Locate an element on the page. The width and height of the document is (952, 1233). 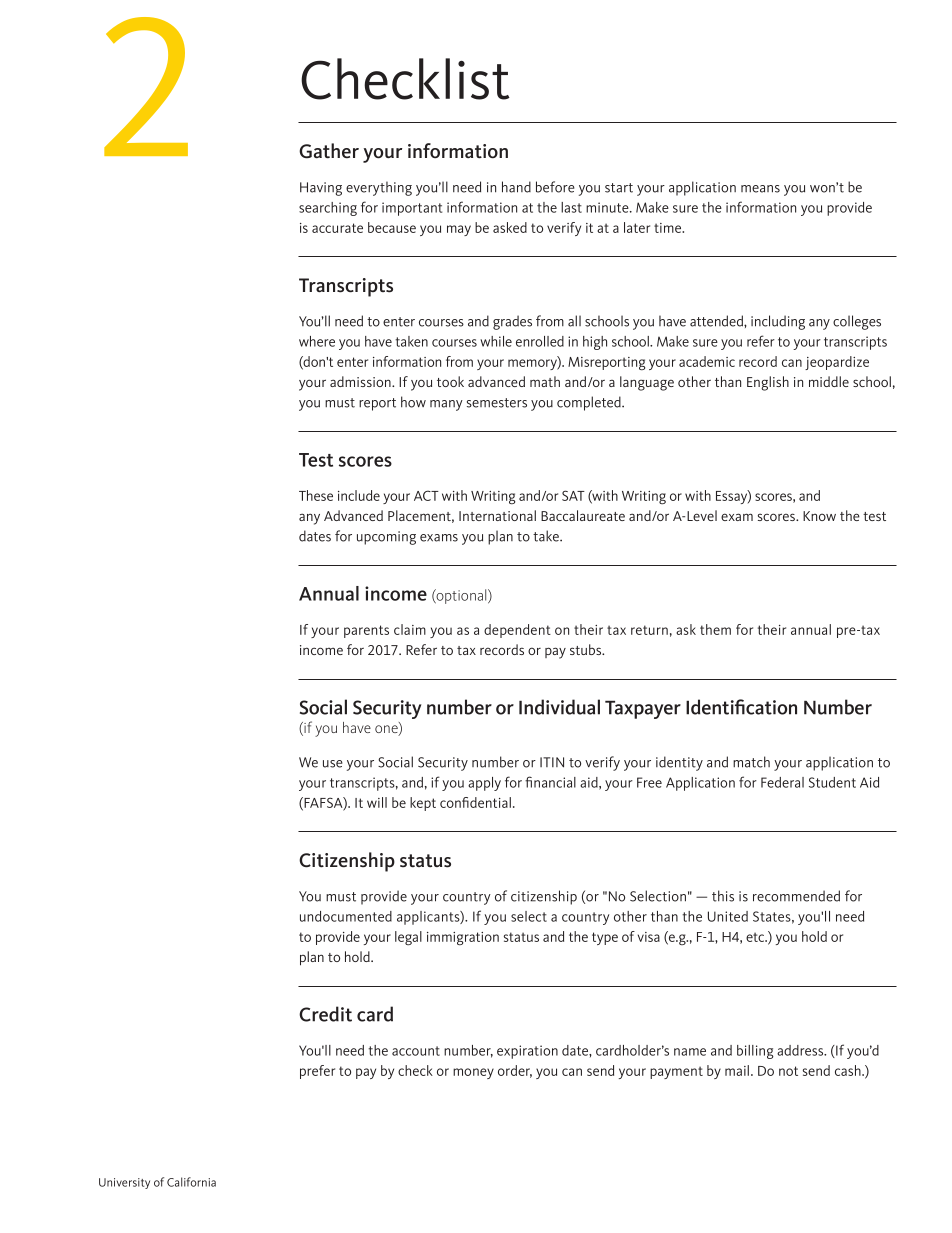
English is located at coordinates (768, 383).
